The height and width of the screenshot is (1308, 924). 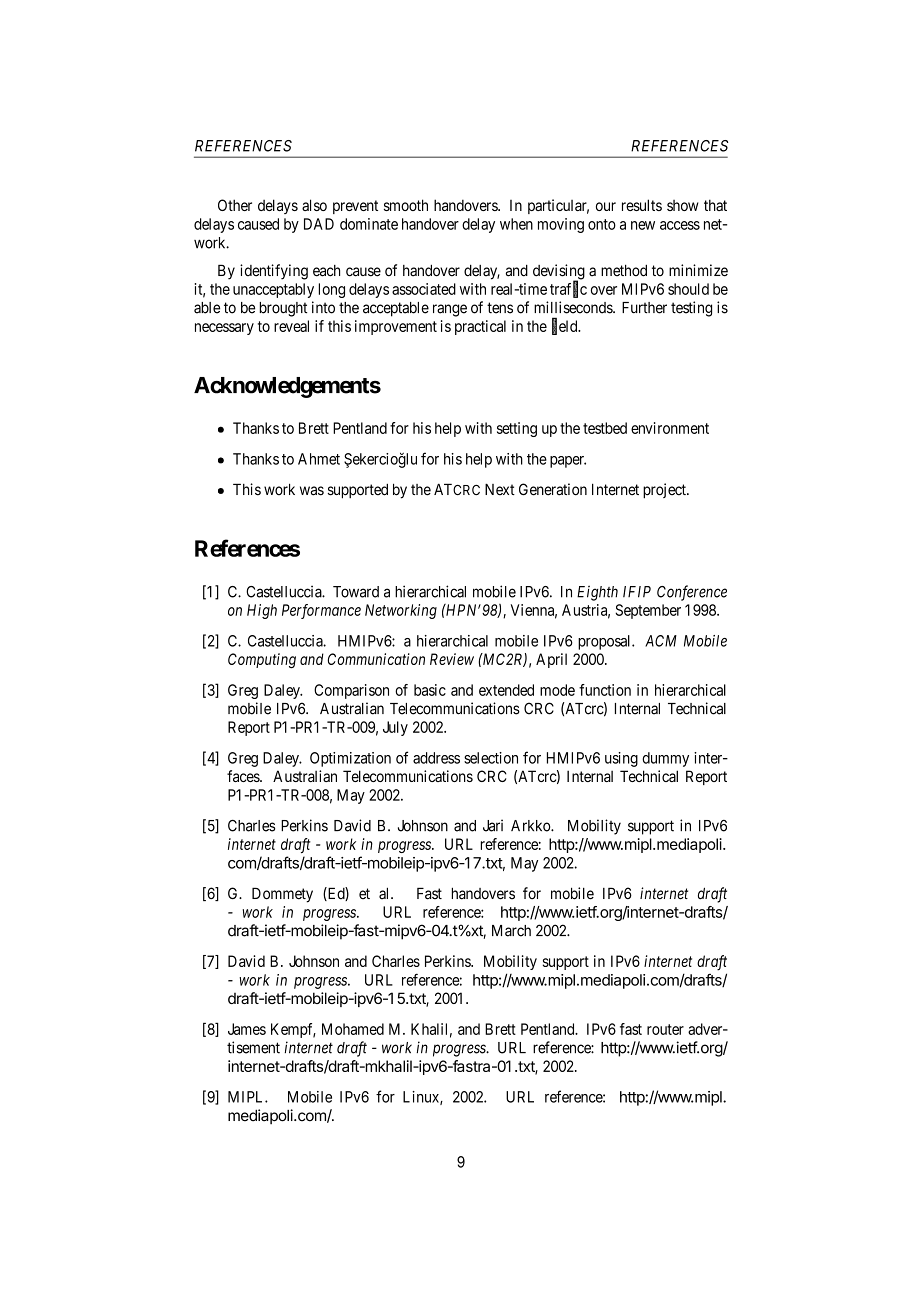 I want to click on Review, so click(x=452, y=659).
